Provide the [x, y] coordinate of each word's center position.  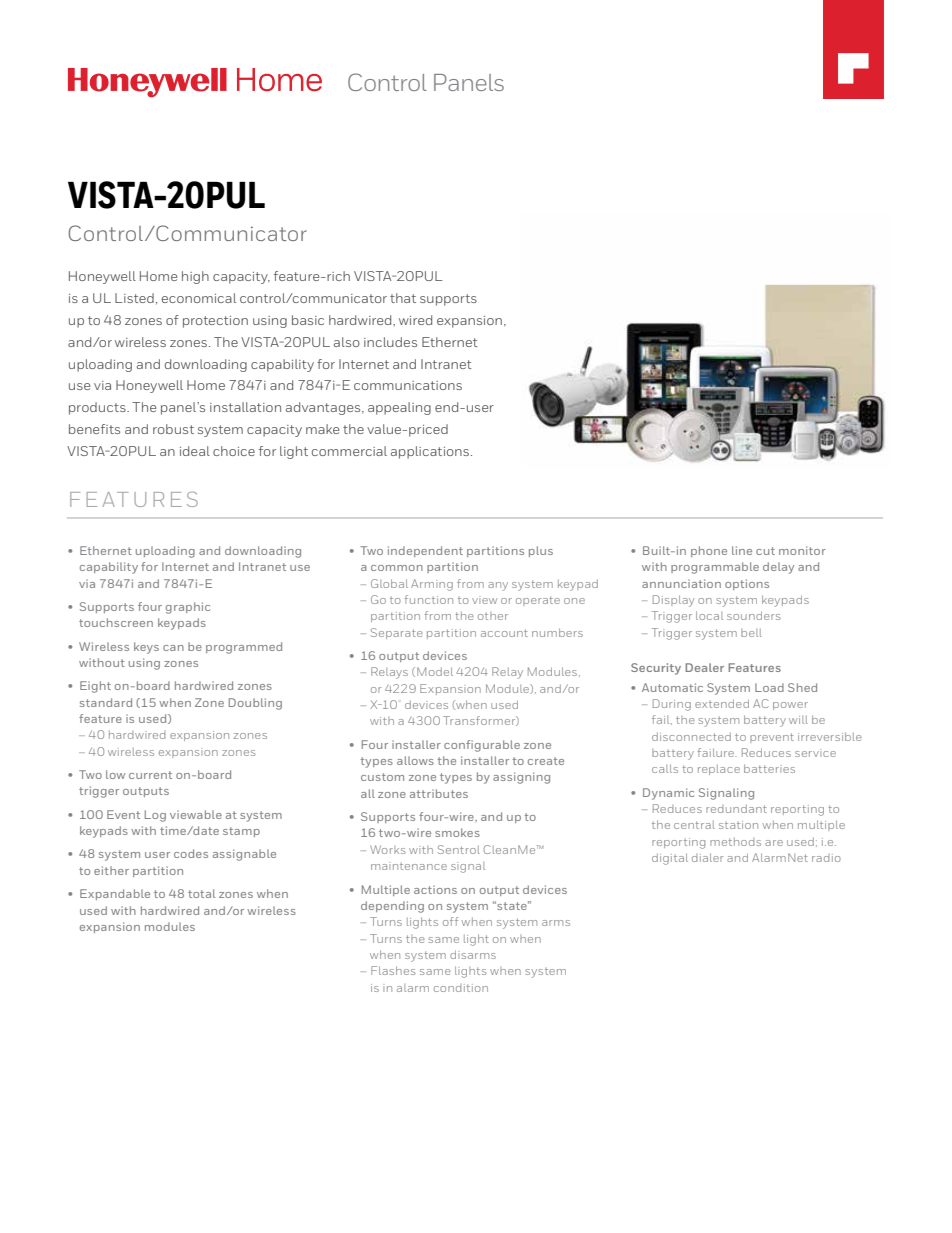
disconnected [691, 736]
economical [199, 298]
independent [425, 551]
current [150, 775]
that [403, 298]
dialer [707, 857]
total [201, 893]
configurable [482, 746]
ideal [195, 451]
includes [390, 342]
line [742, 550]
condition [461, 988]
